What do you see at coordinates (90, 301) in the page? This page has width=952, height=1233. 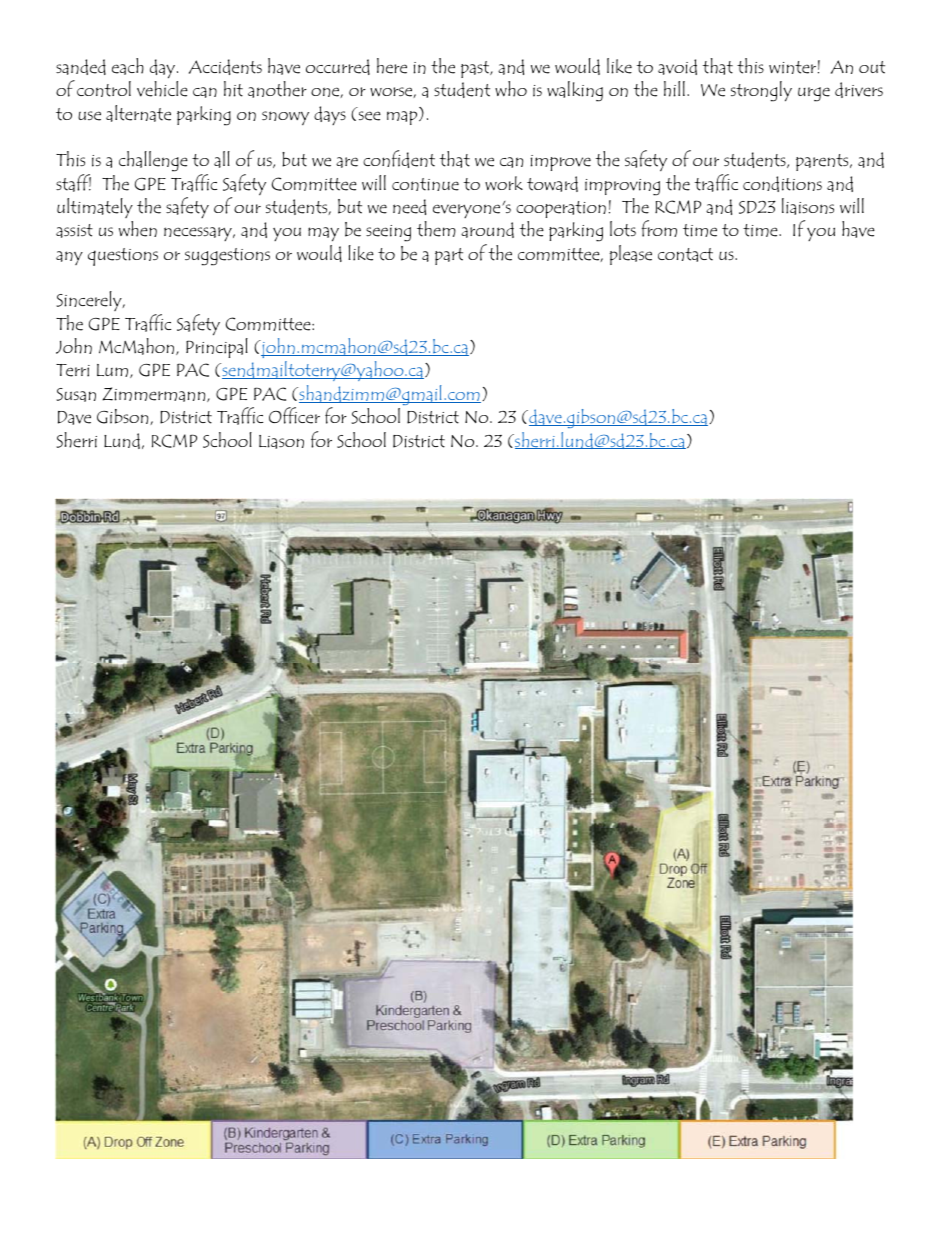 I see `Sincerely` at bounding box center [90, 301].
